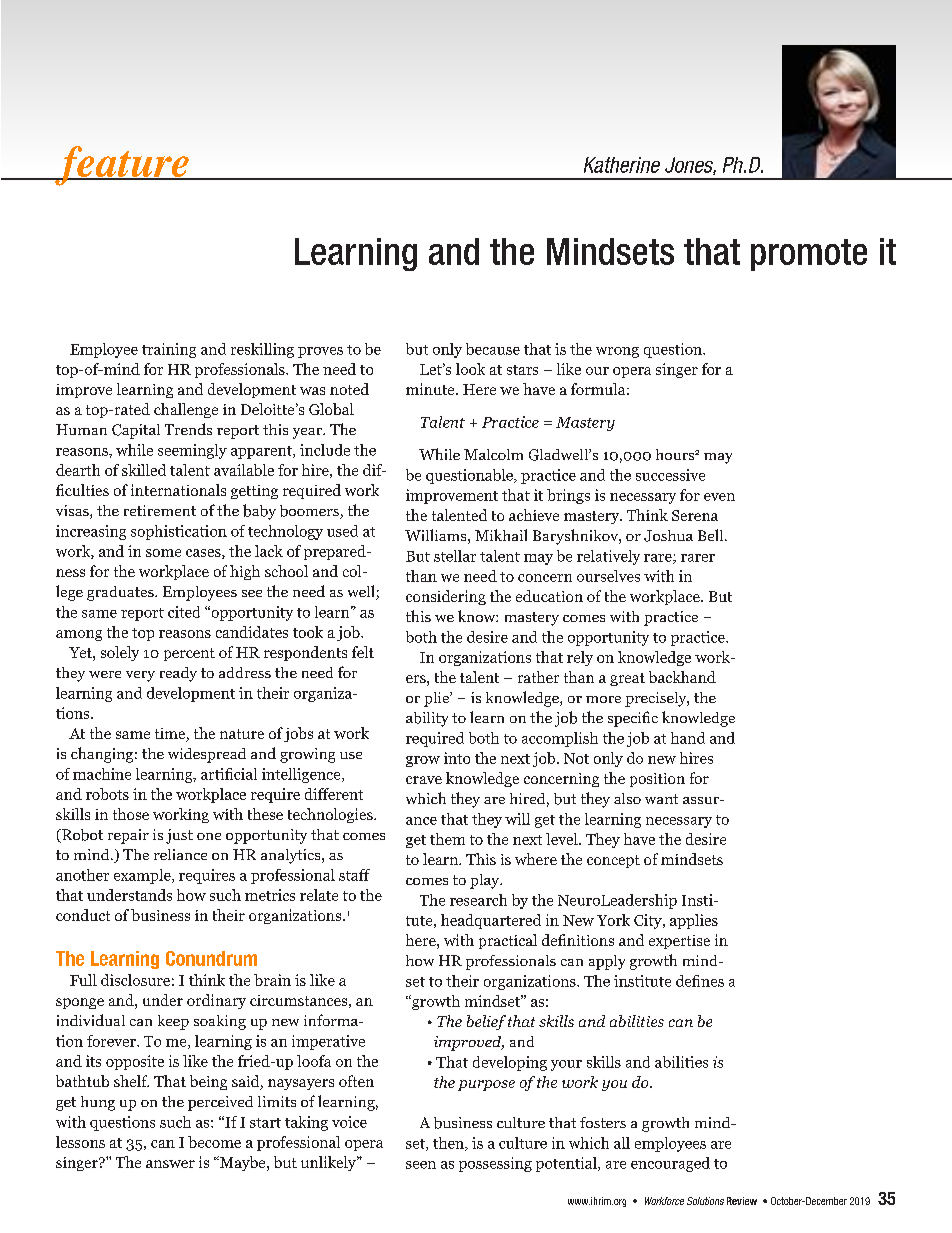  What do you see at coordinates (455, 556) in the document?
I see `stellar` at bounding box center [455, 556].
